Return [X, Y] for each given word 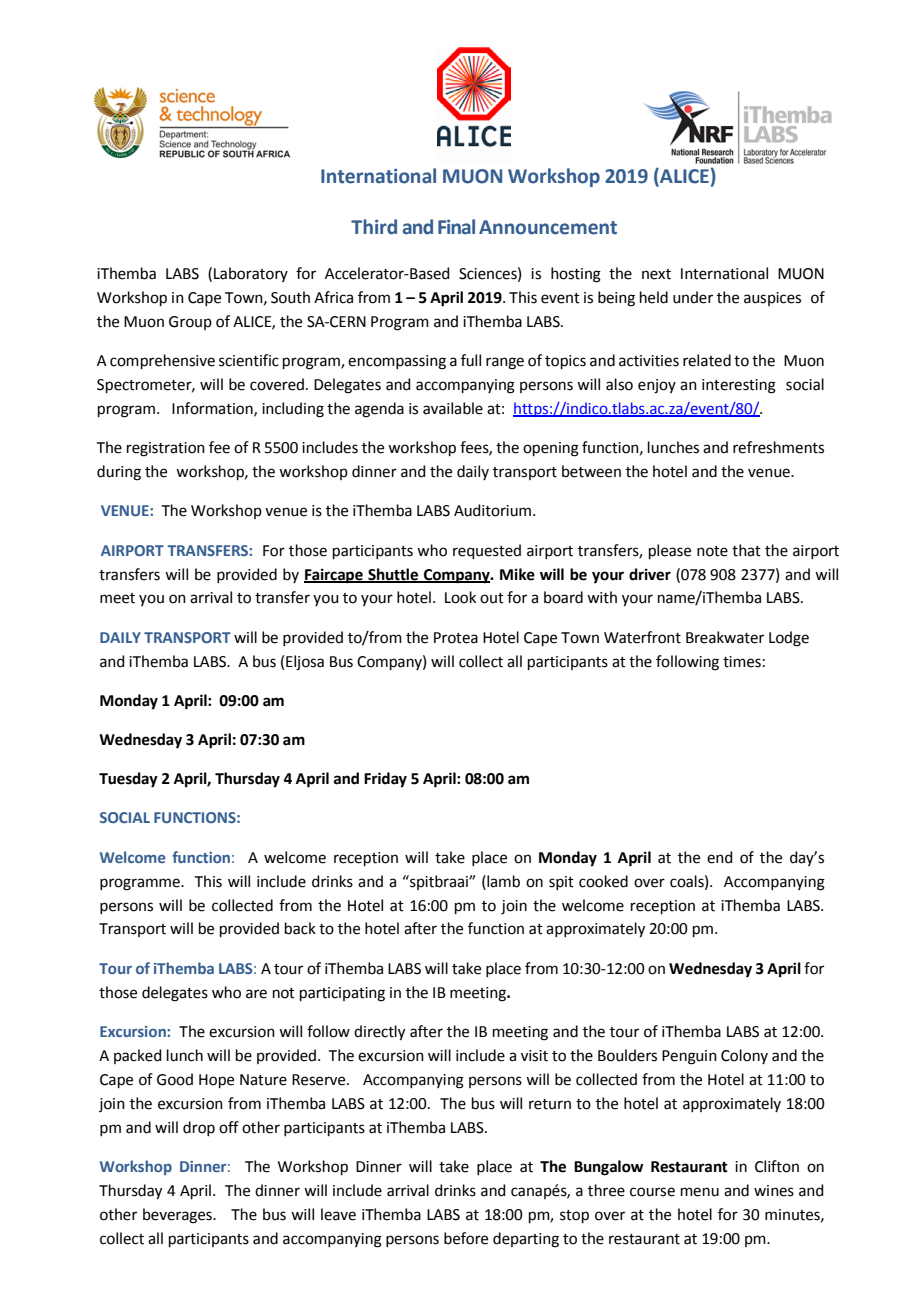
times [742, 662]
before [466, 1238]
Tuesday [128, 780]
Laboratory [251, 274]
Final [456, 227]
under [693, 297]
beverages [178, 1216]
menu [700, 1192]
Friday [385, 780]
